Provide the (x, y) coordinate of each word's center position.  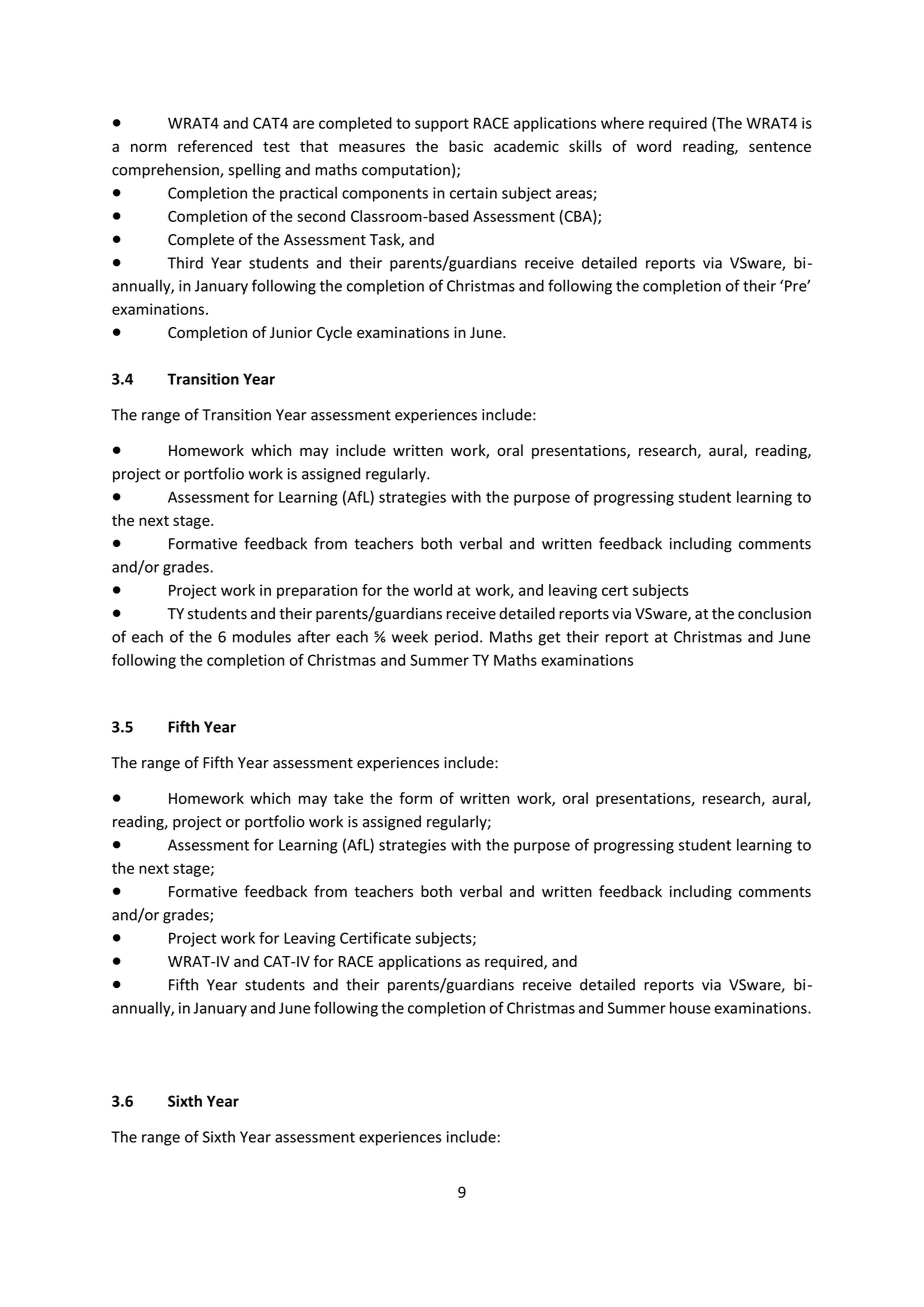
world (432, 590)
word (654, 146)
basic (466, 146)
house (690, 1008)
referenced (215, 146)
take (348, 798)
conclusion (774, 613)
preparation (317, 591)
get (549, 639)
